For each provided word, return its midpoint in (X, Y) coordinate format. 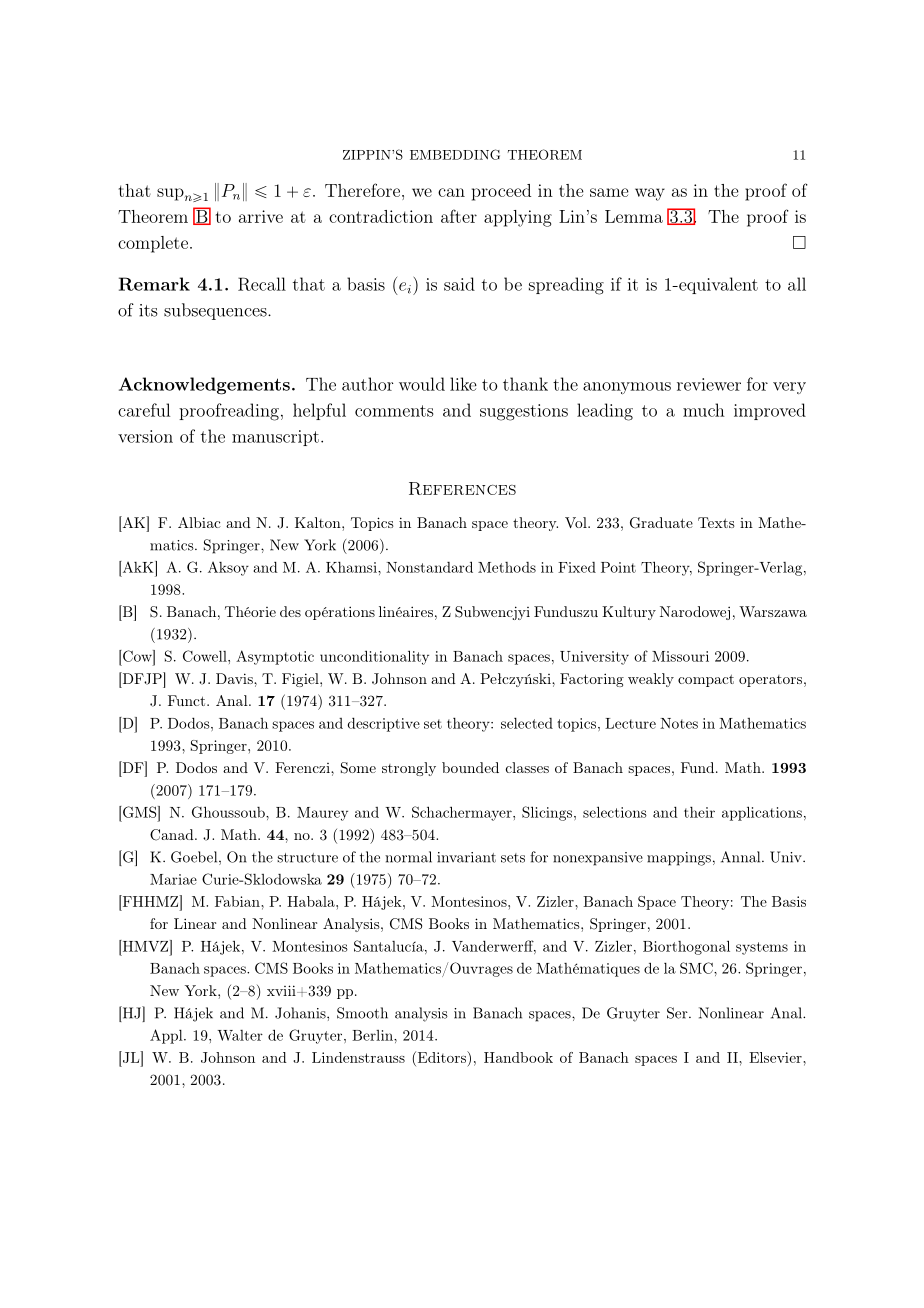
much (704, 410)
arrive (261, 216)
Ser (678, 1013)
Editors (442, 1058)
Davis (235, 678)
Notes (679, 723)
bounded (470, 767)
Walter (240, 1035)
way (650, 194)
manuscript (275, 438)
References (462, 488)
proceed (501, 192)
